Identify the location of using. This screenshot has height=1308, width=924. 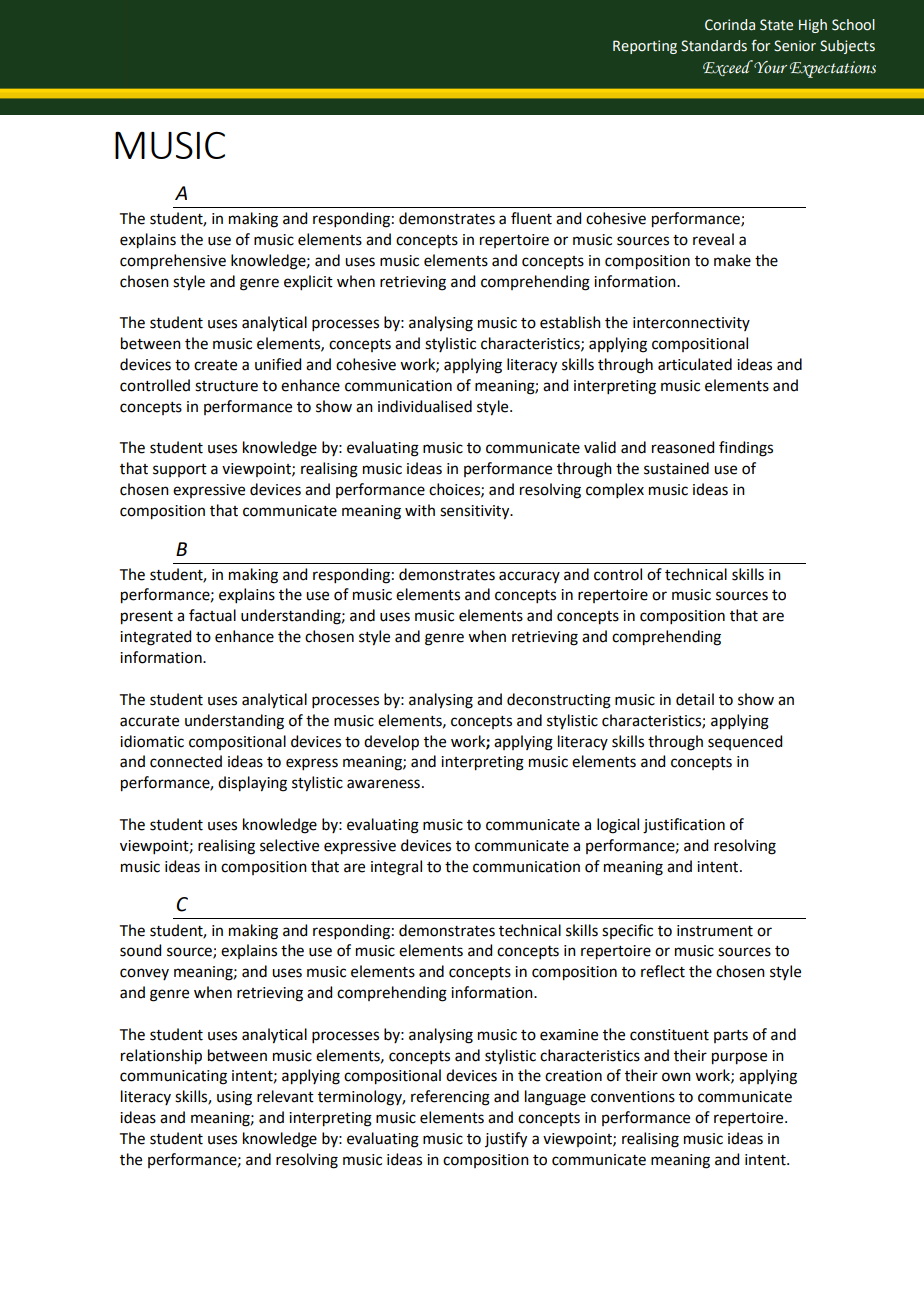
(234, 1098).
